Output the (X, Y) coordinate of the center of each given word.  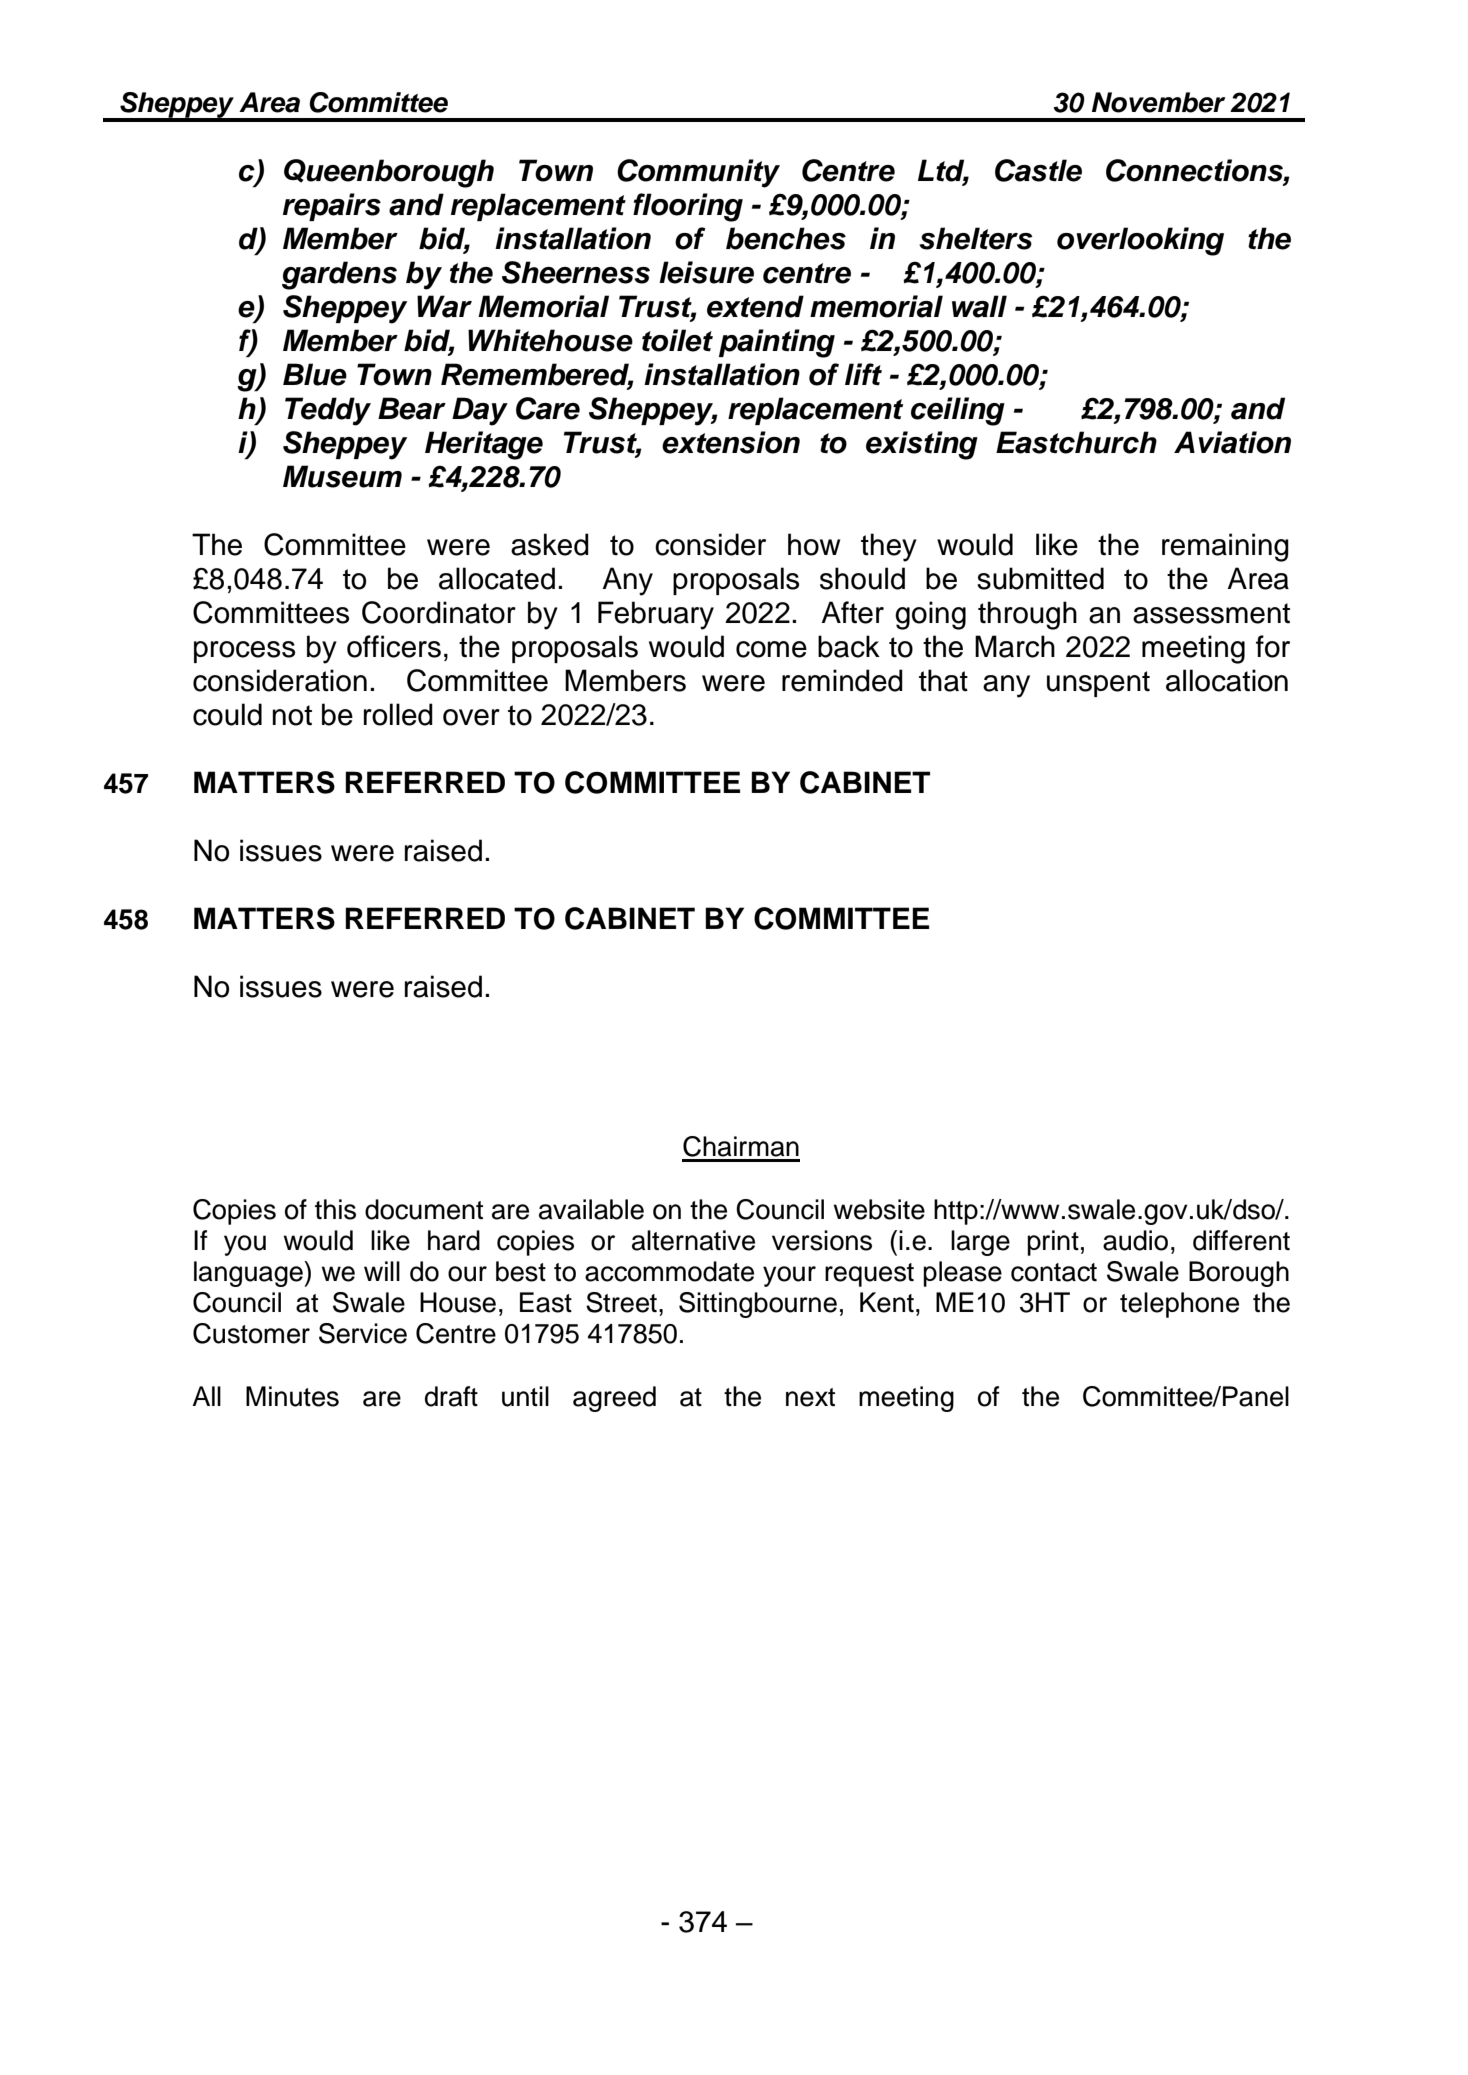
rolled (398, 714)
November (1158, 102)
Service (363, 1333)
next (810, 1397)
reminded (842, 680)
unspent (1098, 684)
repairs (332, 207)
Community (698, 173)
